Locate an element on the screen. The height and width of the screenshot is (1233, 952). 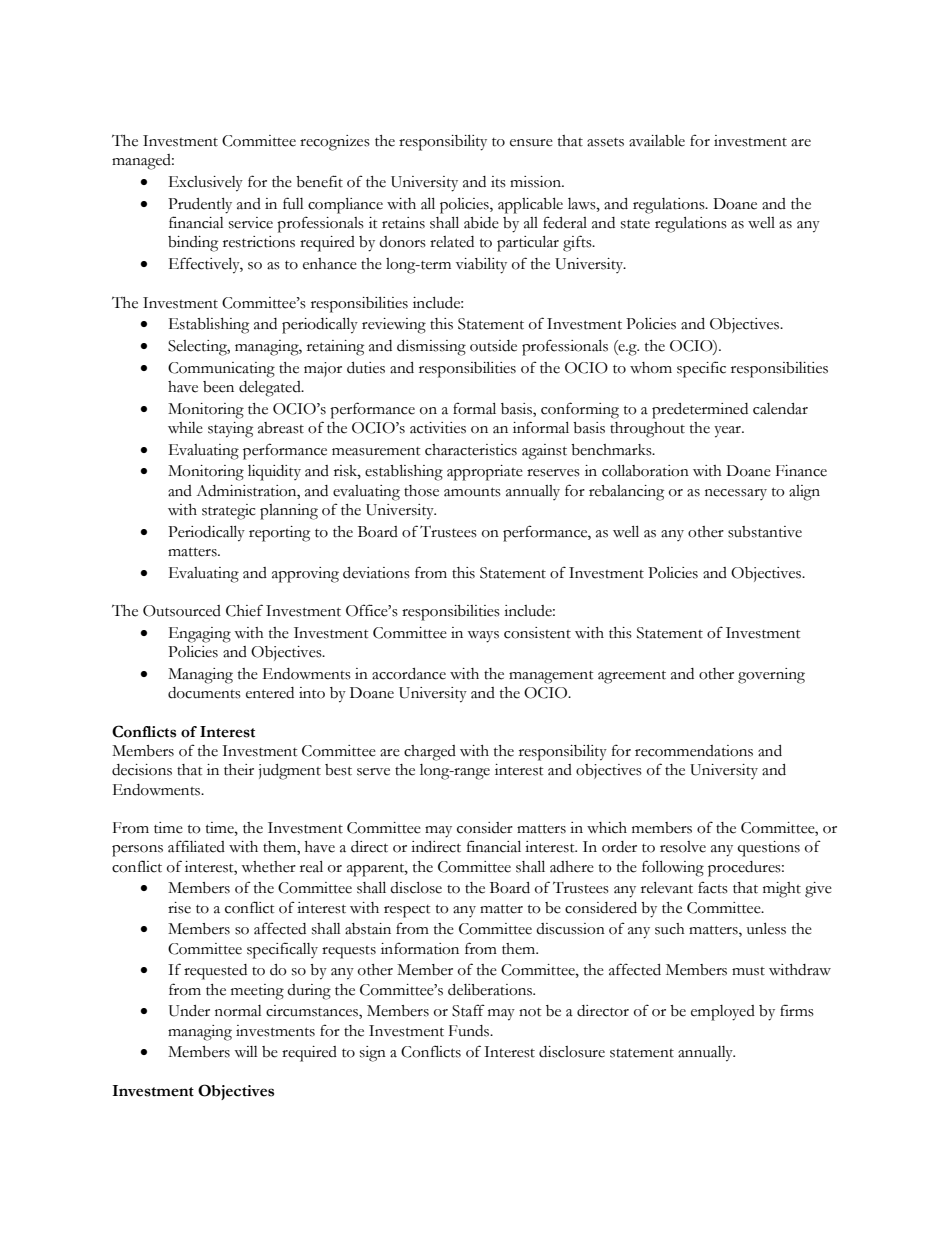
available is located at coordinates (657, 141).
